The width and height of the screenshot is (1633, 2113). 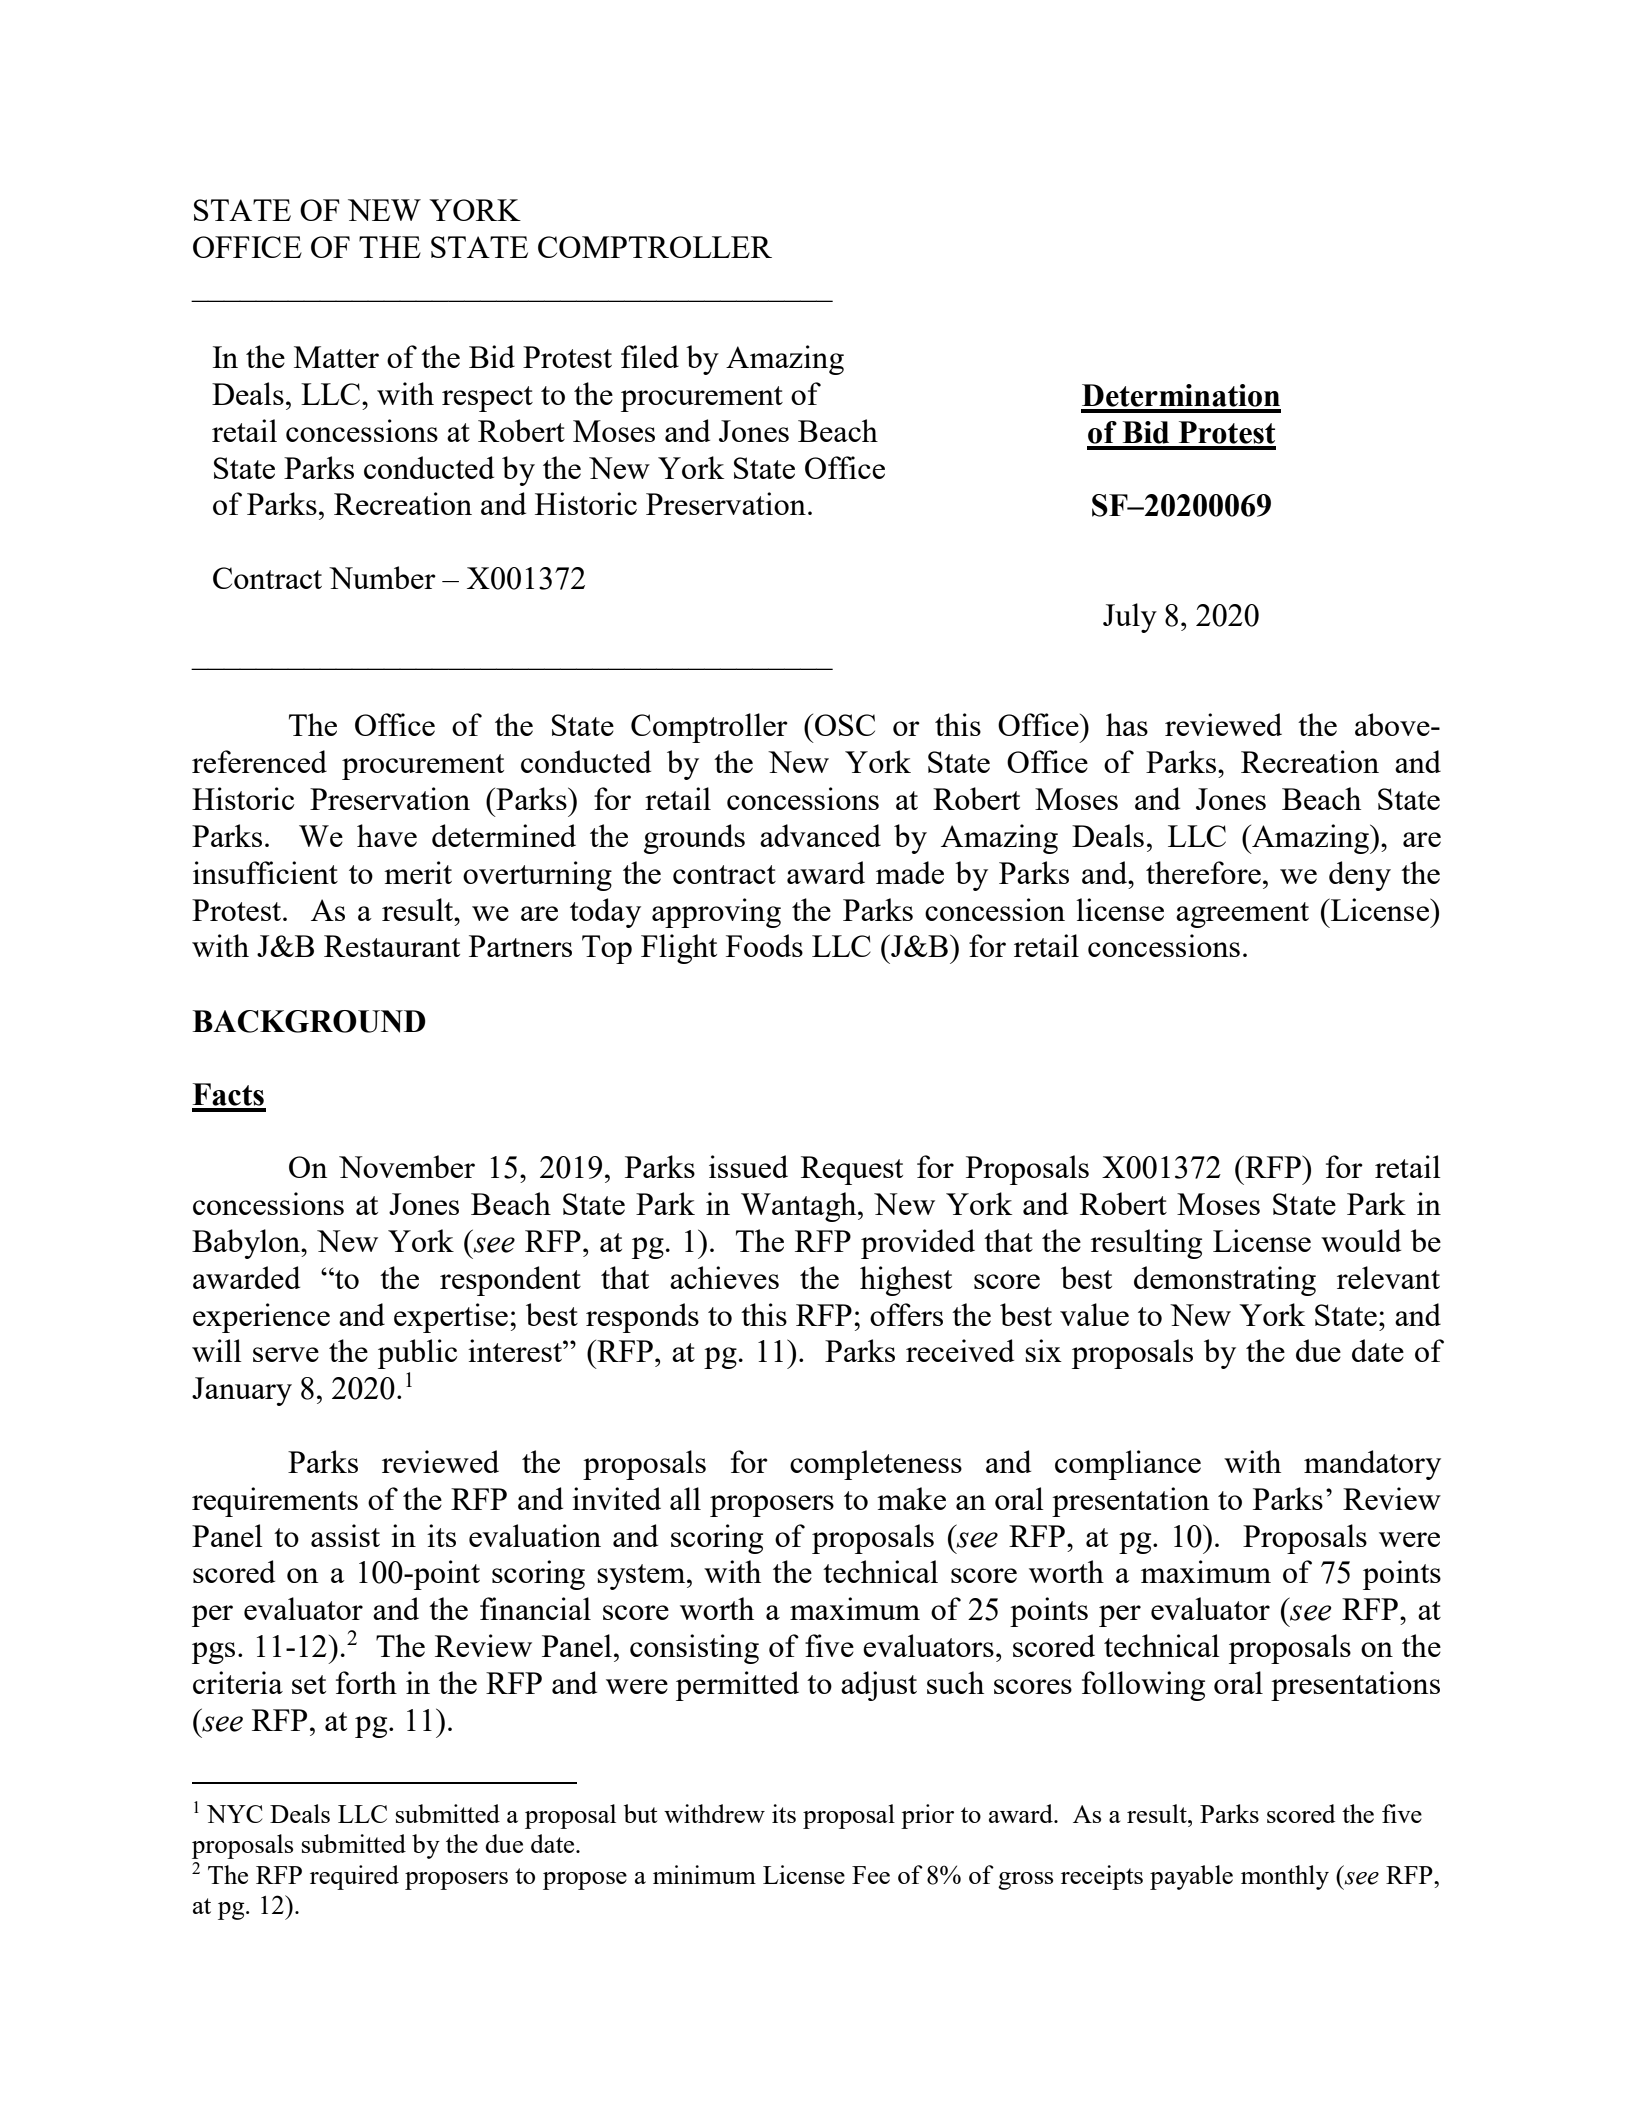 What do you see at coordinates (1130, 618) in the screenshot?
I see `July` at bounding box center [1130, 618].
